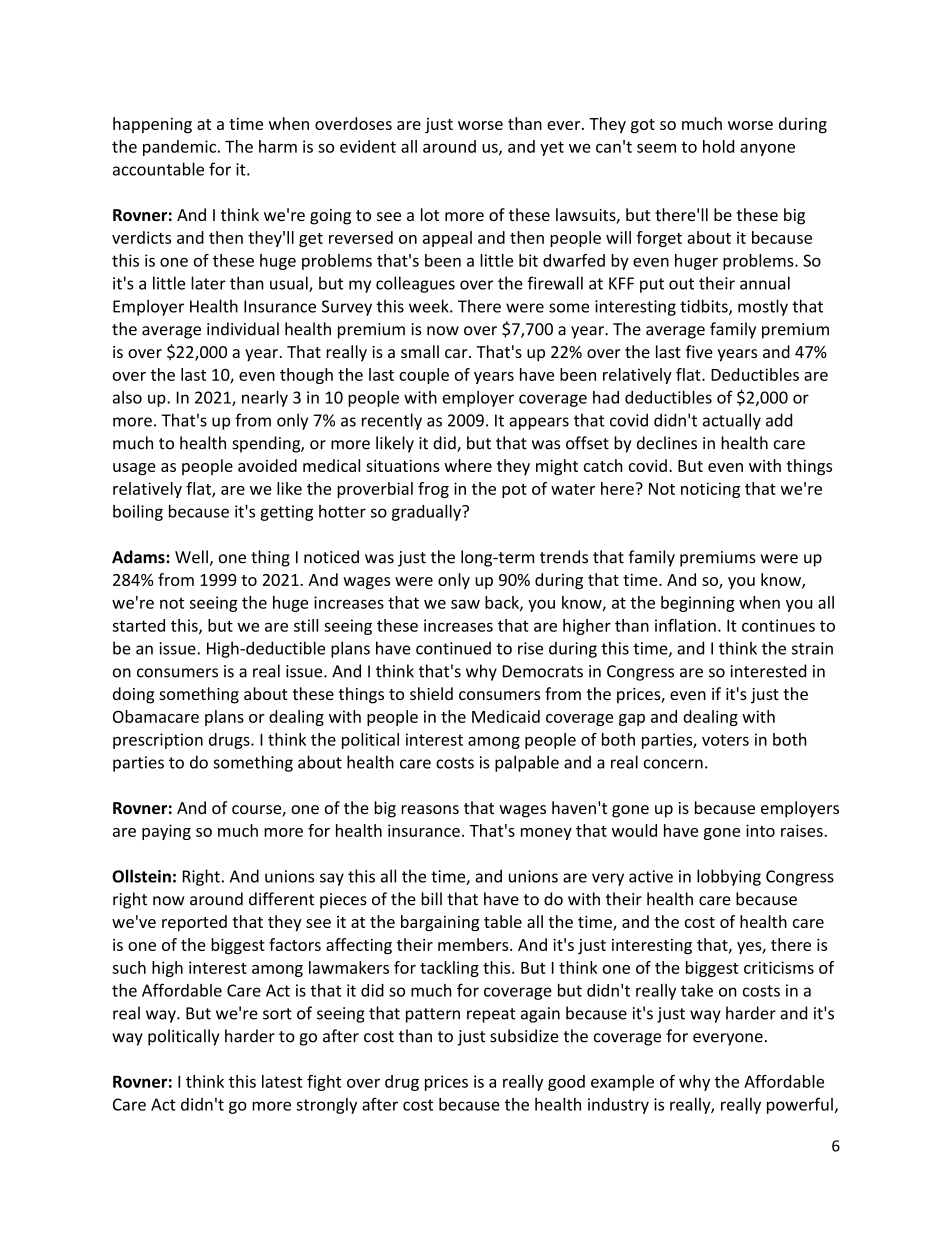 This screenshot has width=952, height=1233. I want to click on latest, so click(282, 1081).
